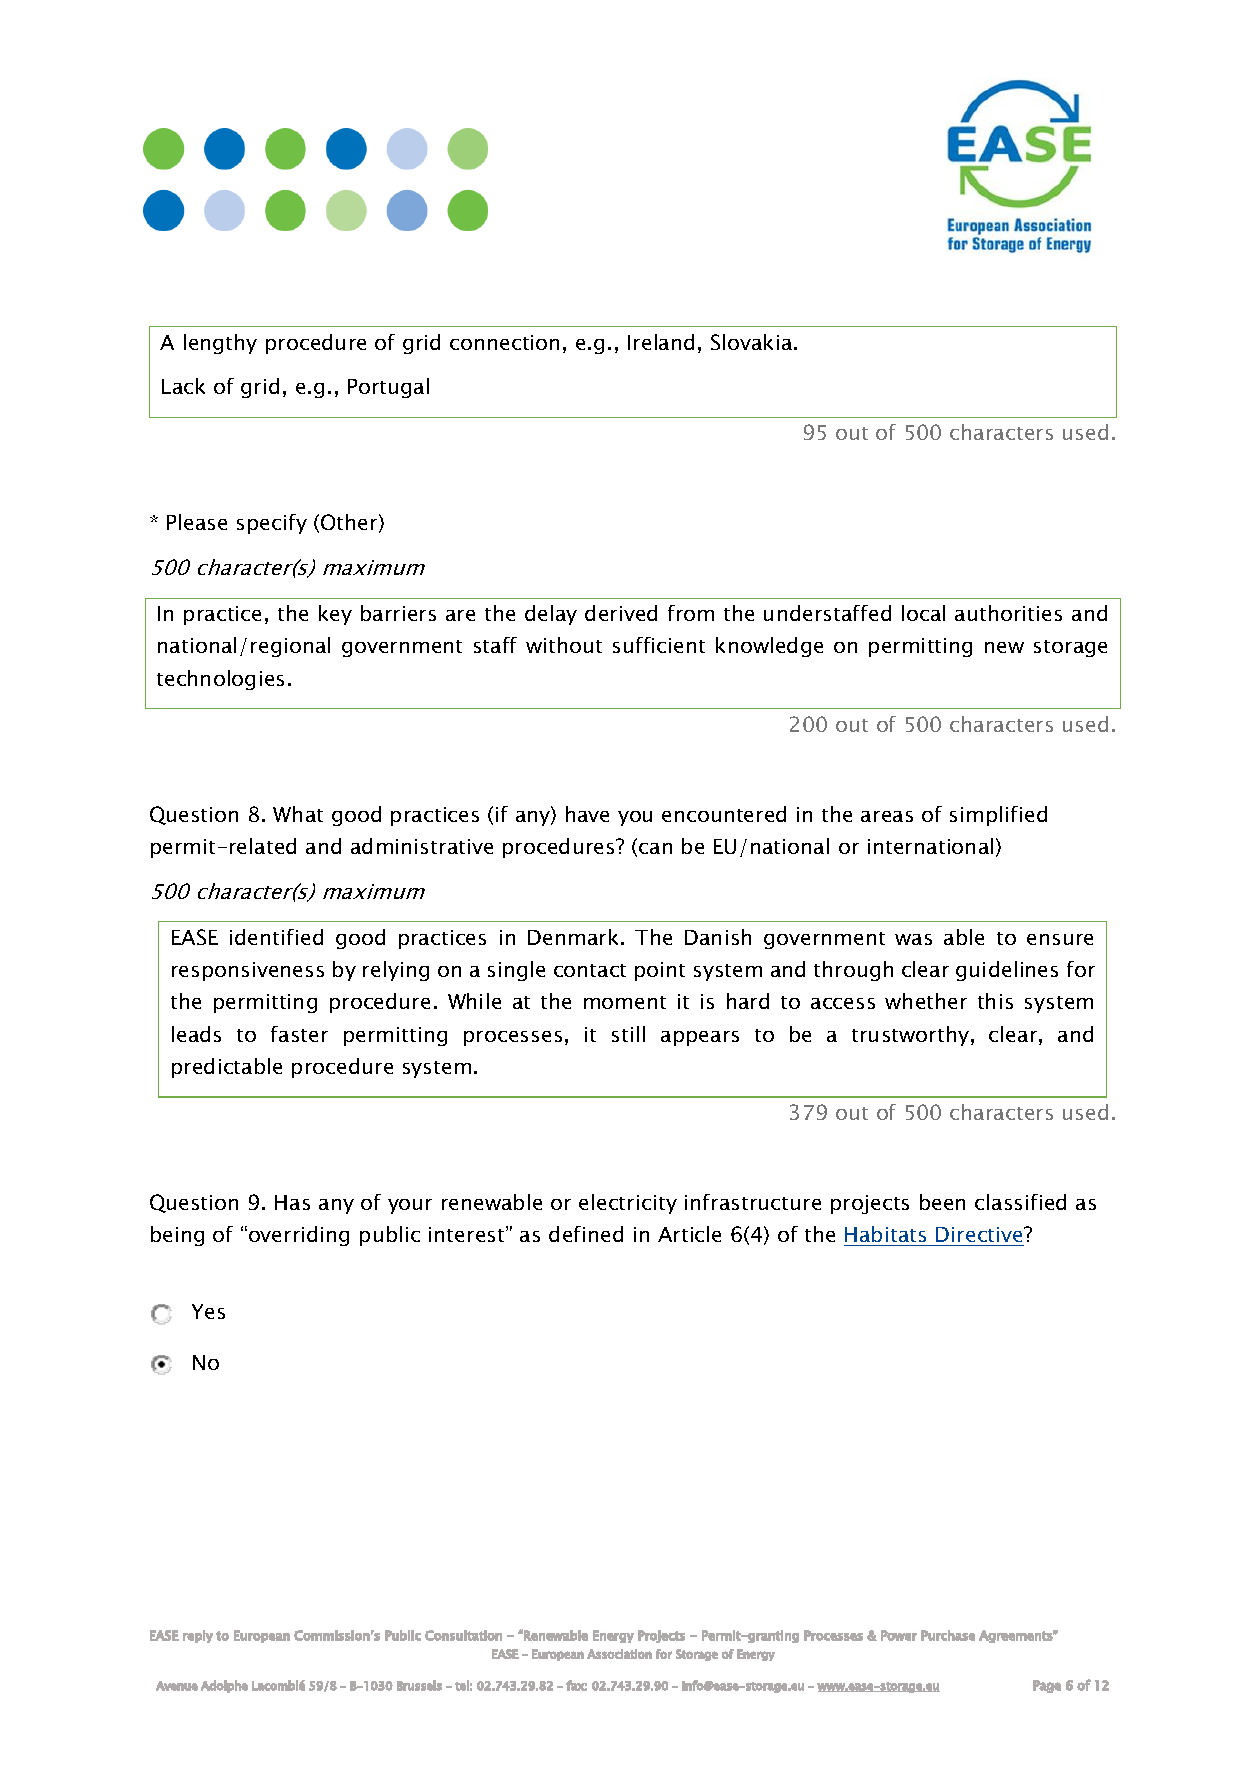 This document has width=1251, height=1770. What do you see at coordinates (942, 1202) in the document?
I see `been` at bounding box center [942, 1202].
